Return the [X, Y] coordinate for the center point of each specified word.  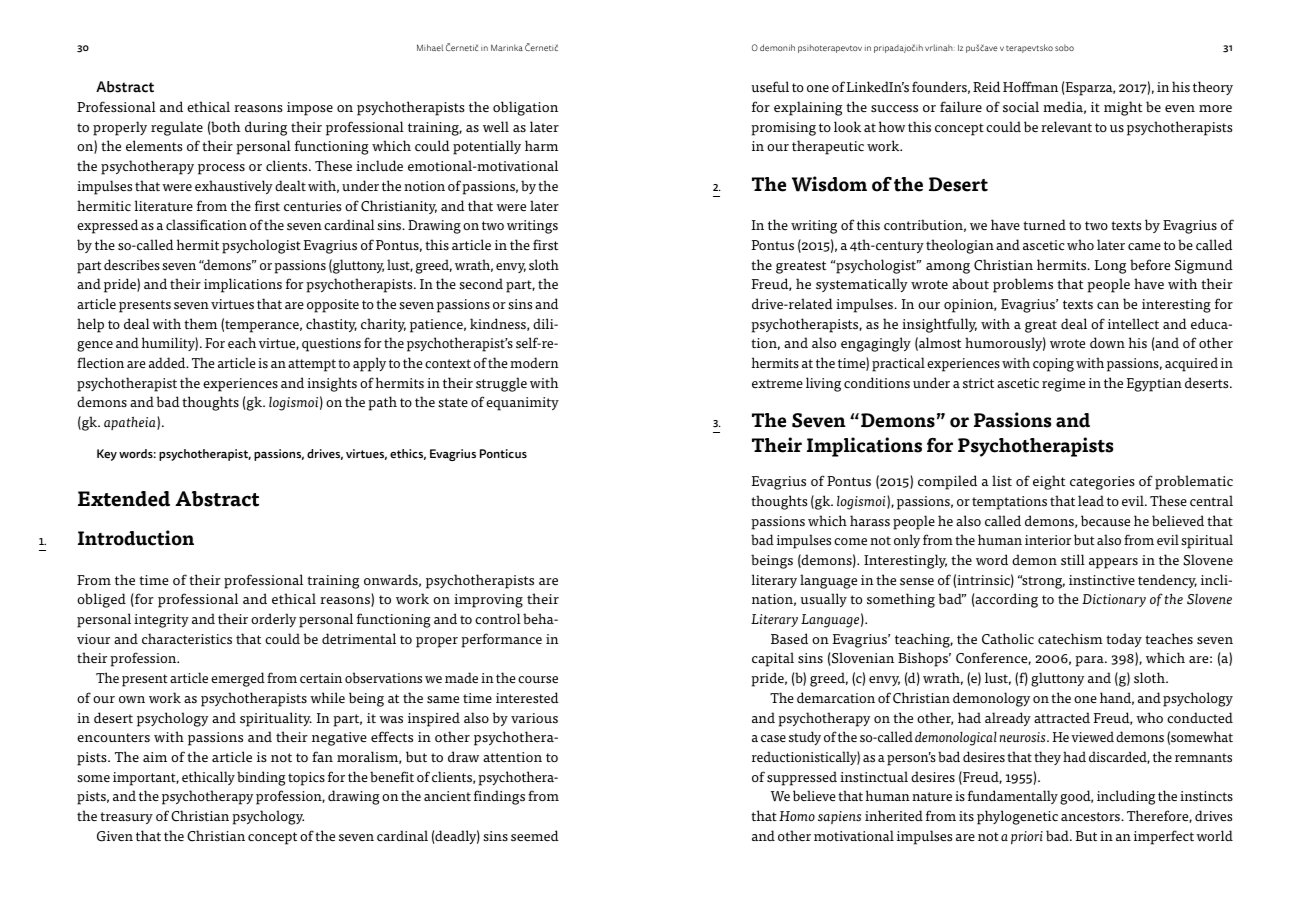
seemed [535, 836]
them [200, 323]
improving [488, 601]
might [1123, 108]
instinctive [1102, 580]
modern [534, 362]
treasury [126, 818]
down [1107, 342]
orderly [273, 620]
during [266, 128]
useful [770, 87]
